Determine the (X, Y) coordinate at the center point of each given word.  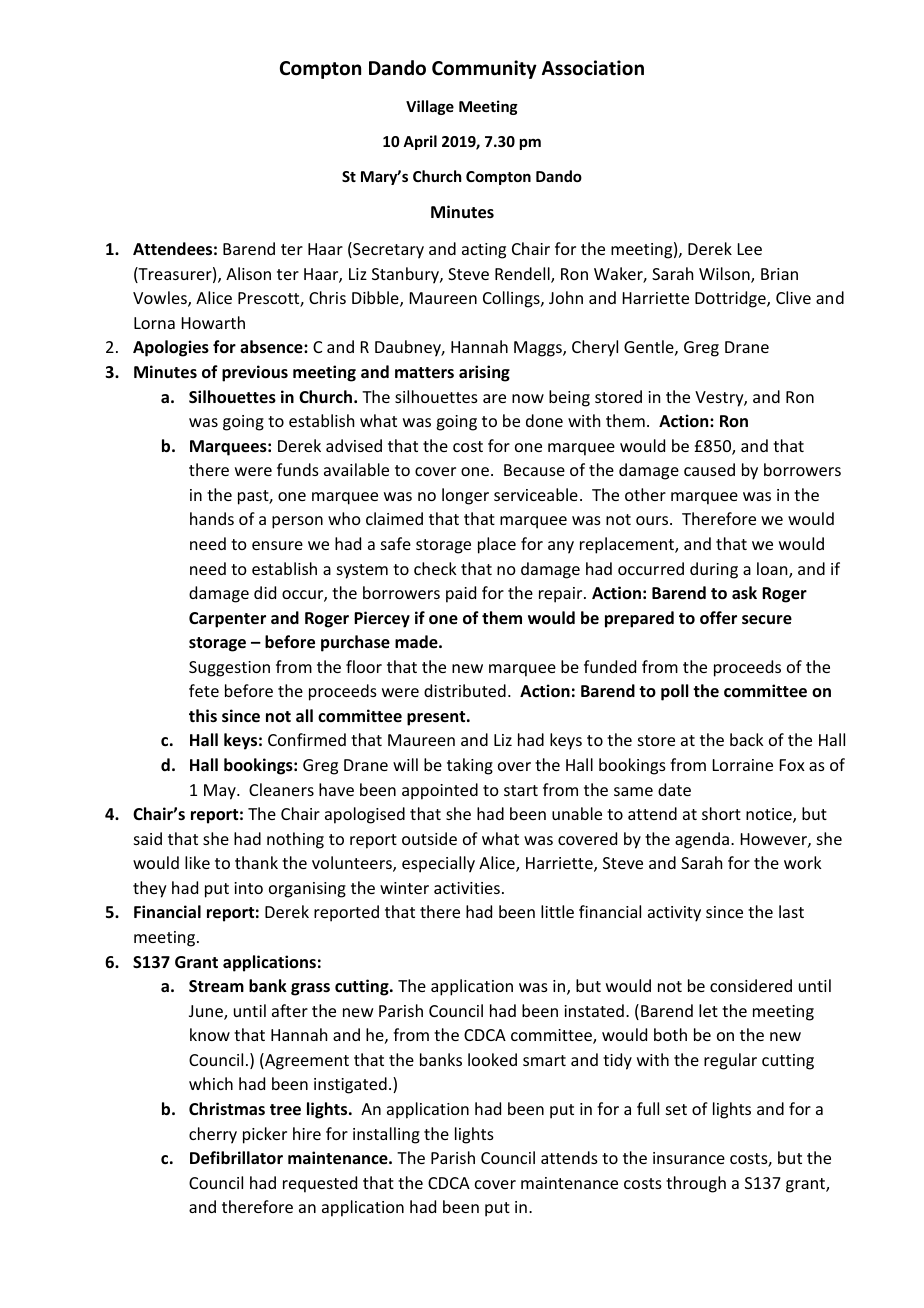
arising (484, 373)
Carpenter (227, 620)
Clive (793, 297)
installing (386, 1135)
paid (461, 594)
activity (674, 914)
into (248, 888)
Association (593, 68)
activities (467, 888)
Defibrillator (236, 1158)
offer (718, 618)
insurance (689, 1158)
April (420, 142)
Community (484, 69)
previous (255, 373)
